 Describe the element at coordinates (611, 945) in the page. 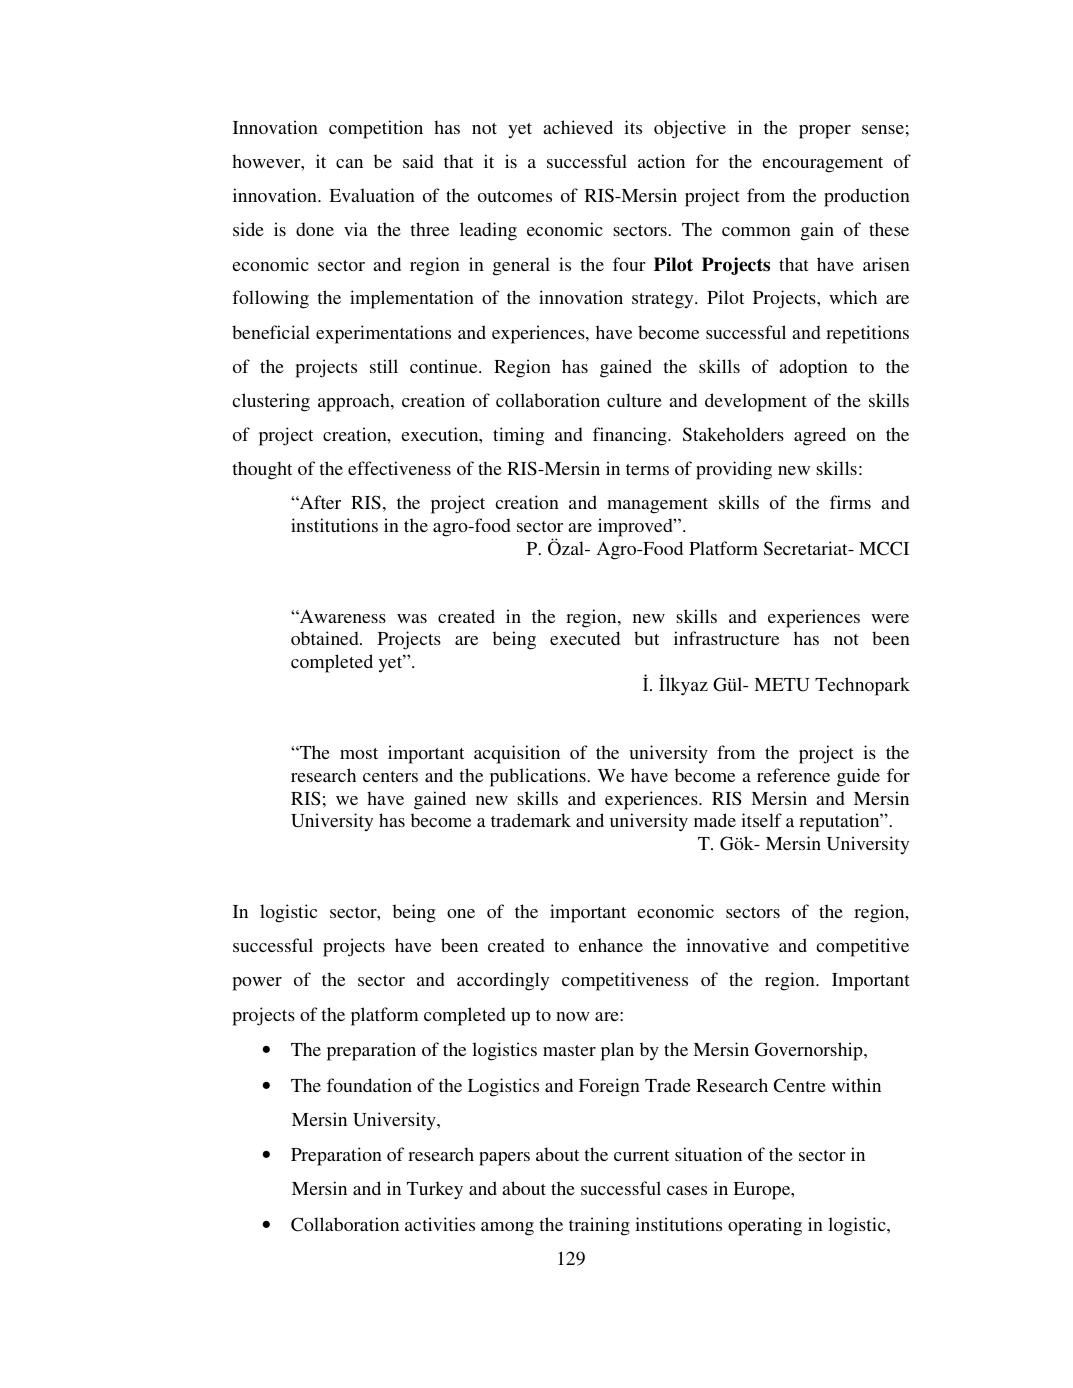

I see `enhance` at that location.
